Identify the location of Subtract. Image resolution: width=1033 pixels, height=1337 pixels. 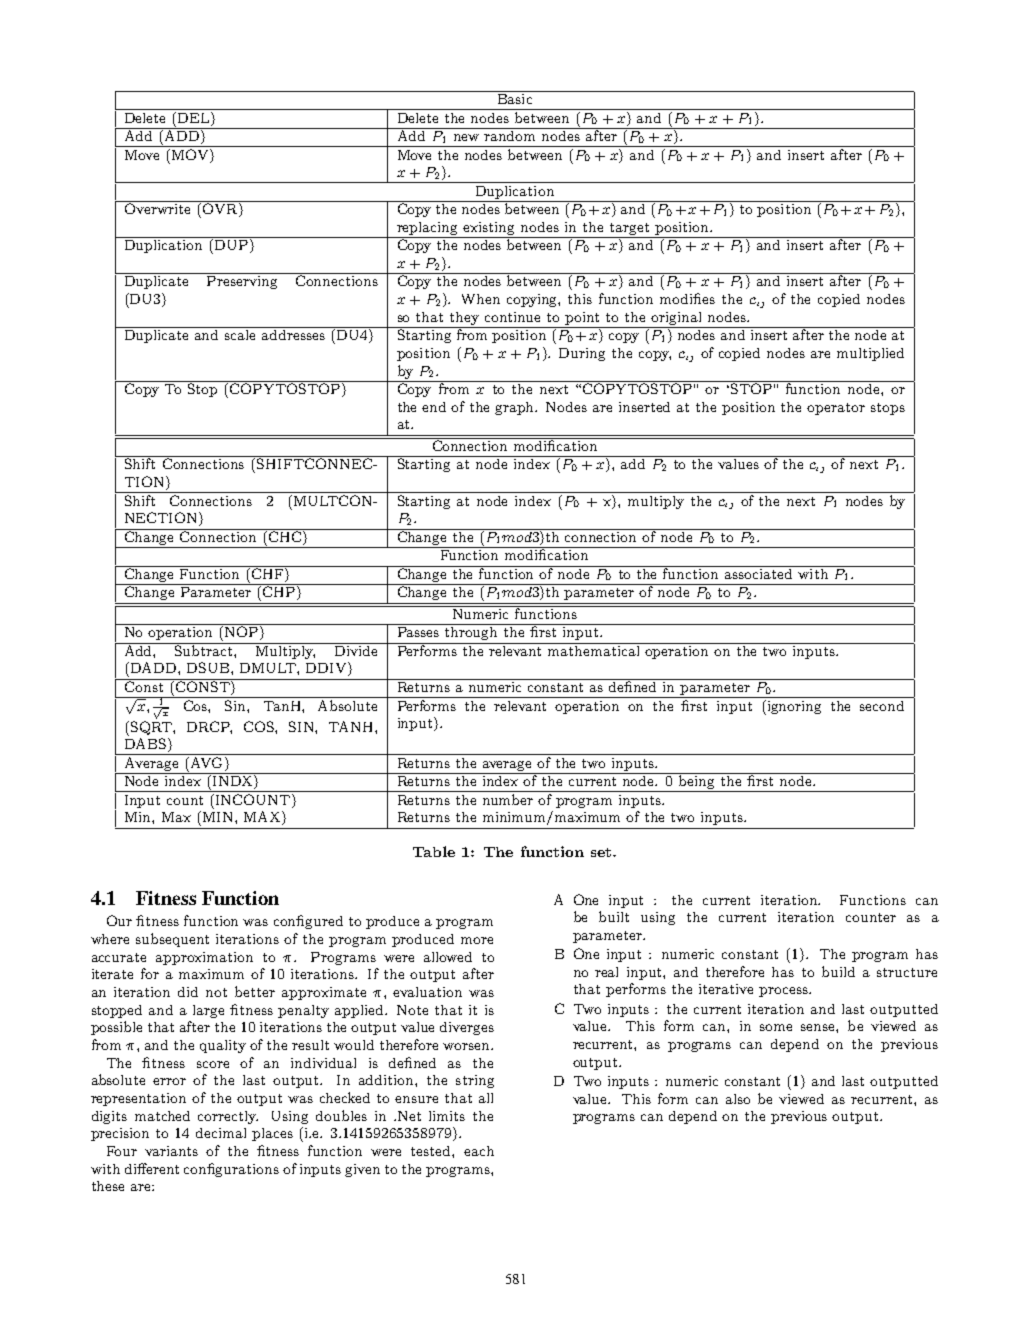
(204, 649).
